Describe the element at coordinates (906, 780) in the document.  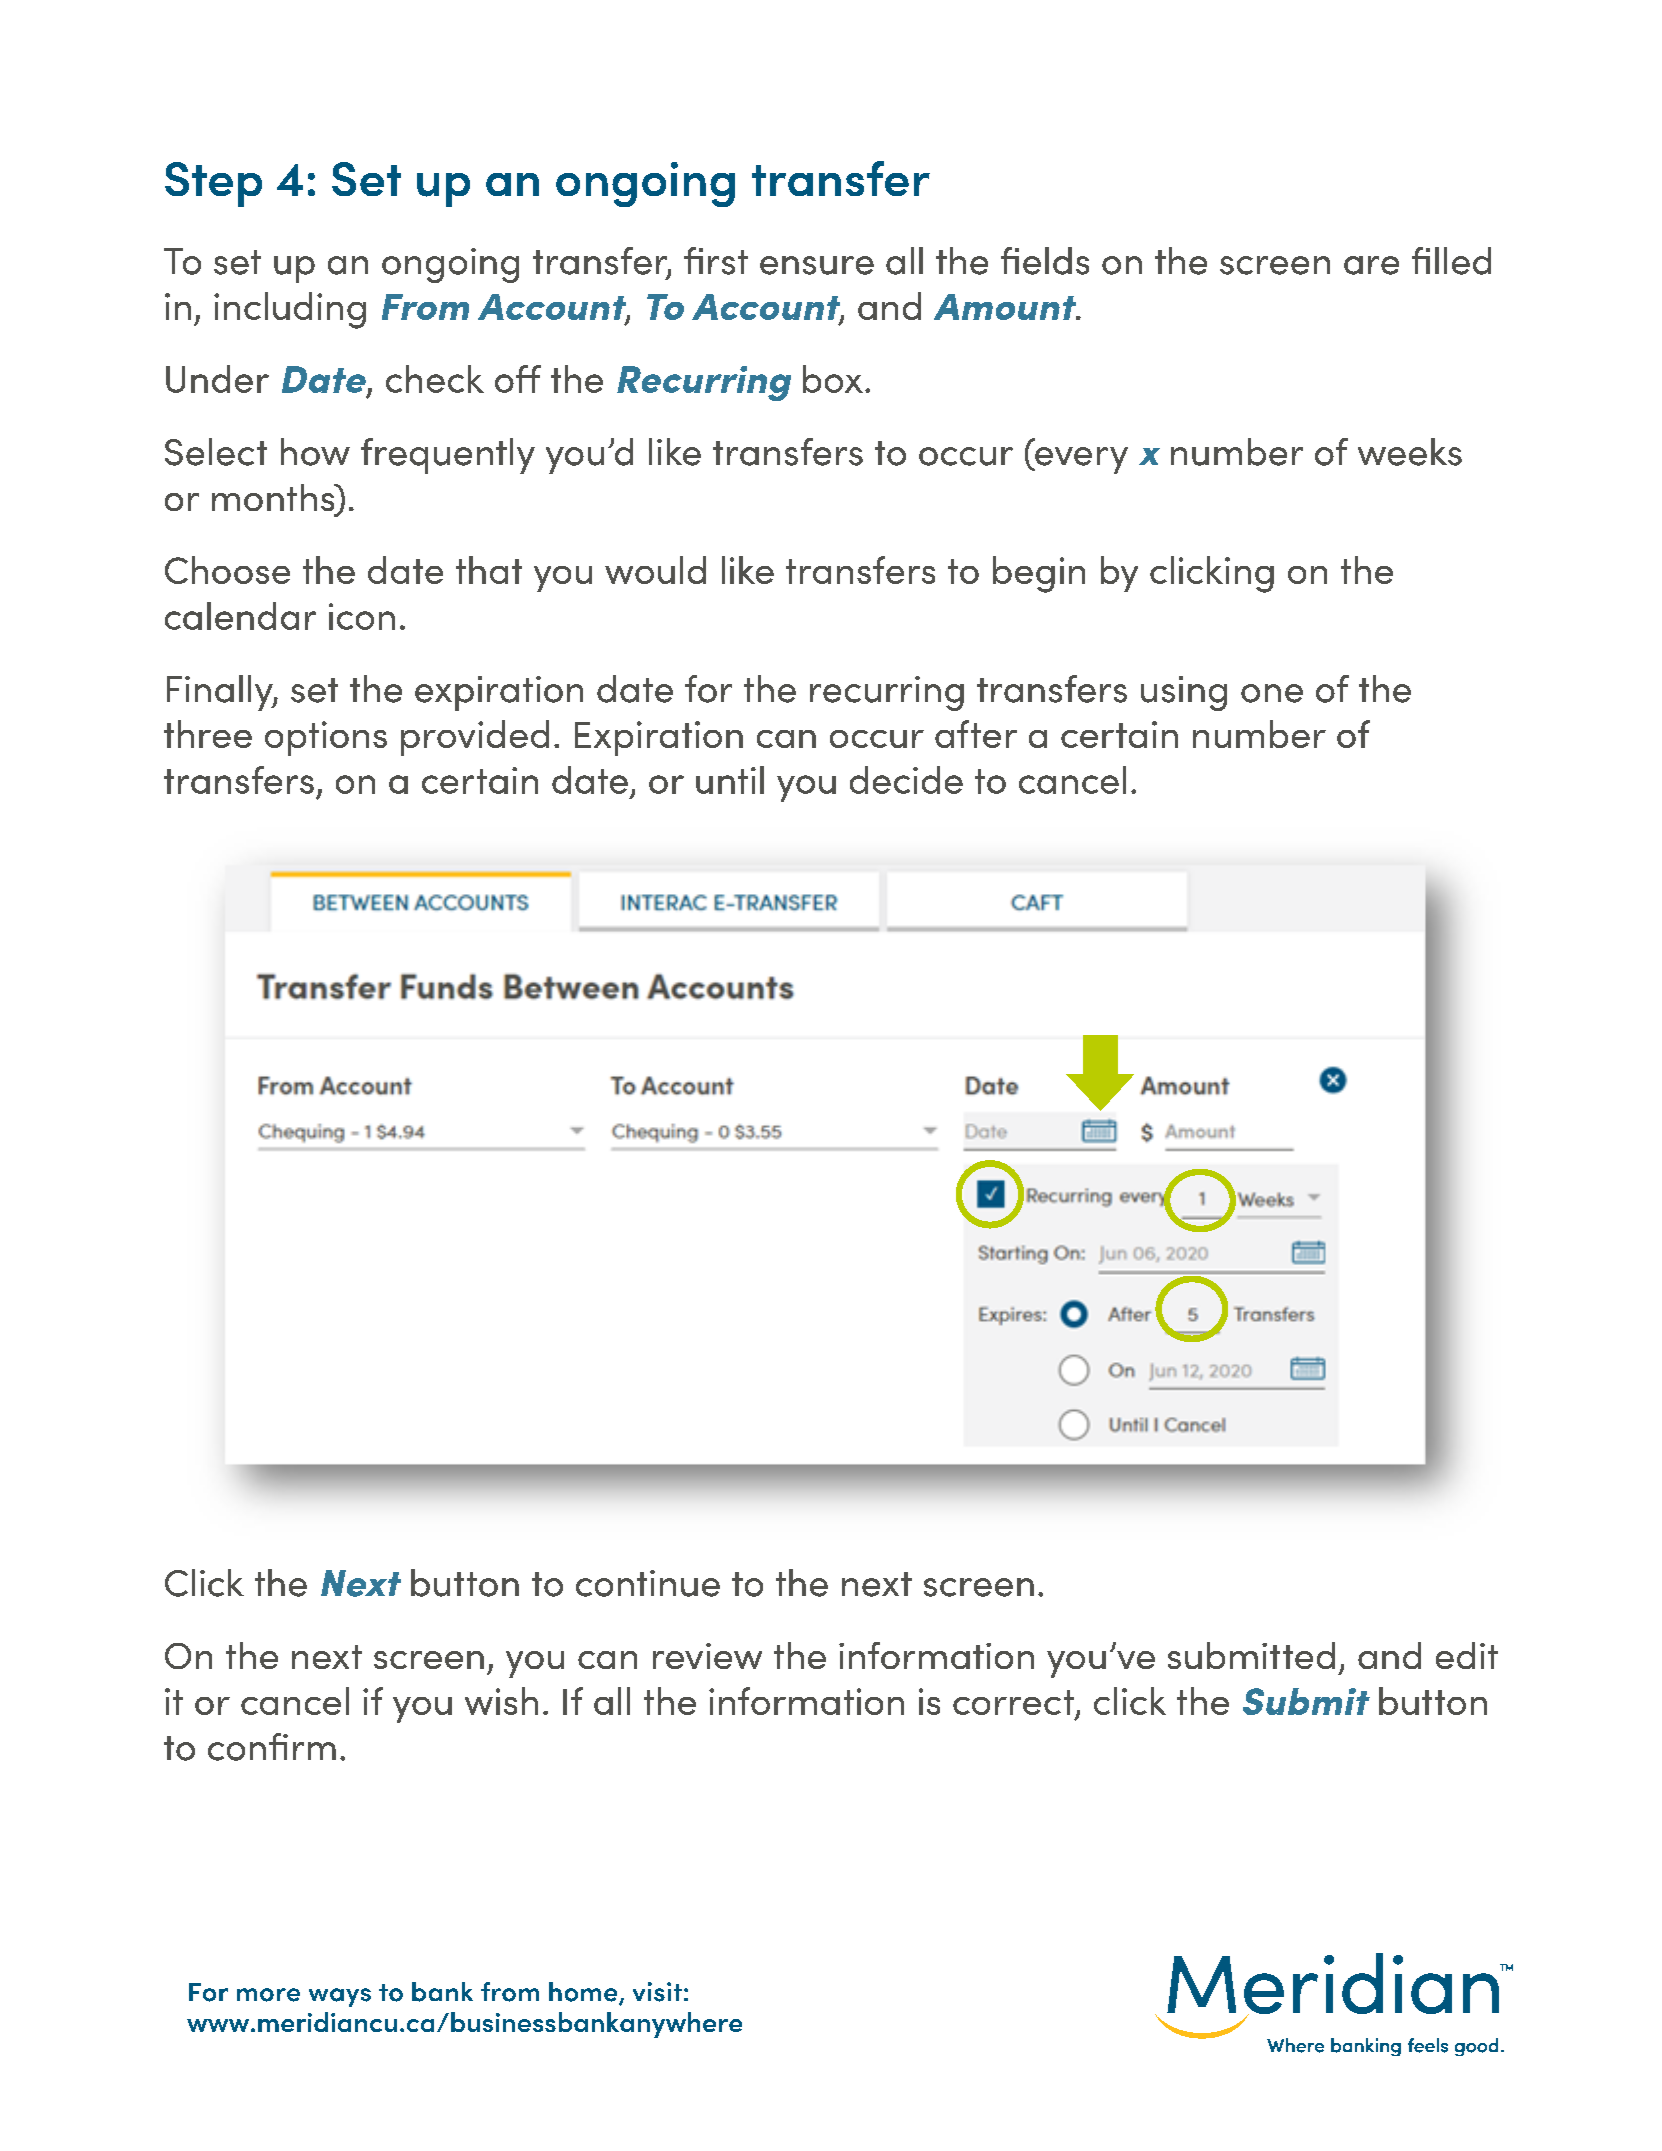
I see `decide` at that location.
